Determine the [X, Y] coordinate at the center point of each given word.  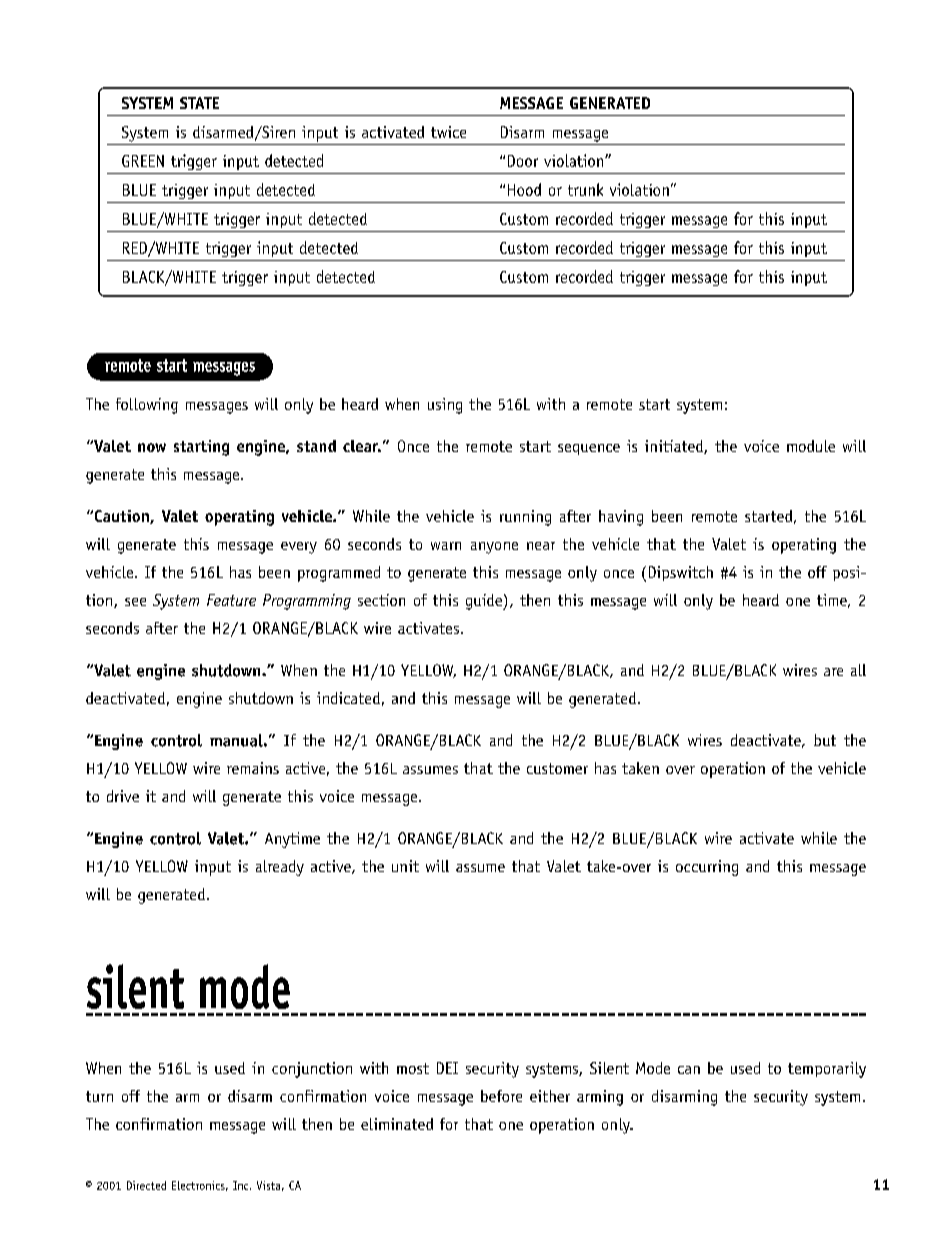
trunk [585, 189]
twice [448, 132]
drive [123, 796]
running [525, 518]
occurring [707, 868]
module [811, 446]
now [152, 447]
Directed [146, 1185]
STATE [199, 103]
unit [405, 866]
